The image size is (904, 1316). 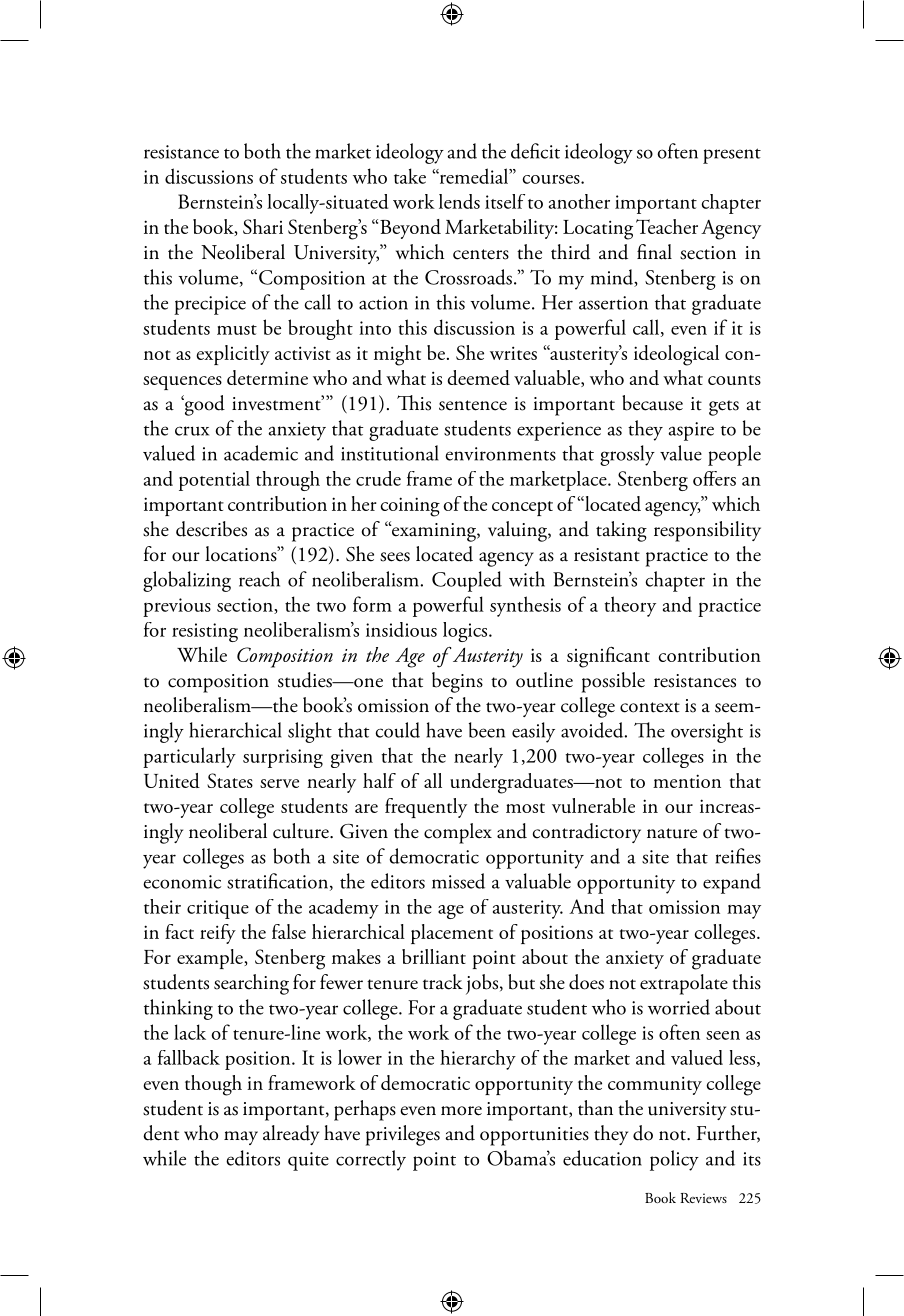 What do you see at coordinates (672, 833) in the screenshot?
I see `nature` at bounding box center [672, 833].
